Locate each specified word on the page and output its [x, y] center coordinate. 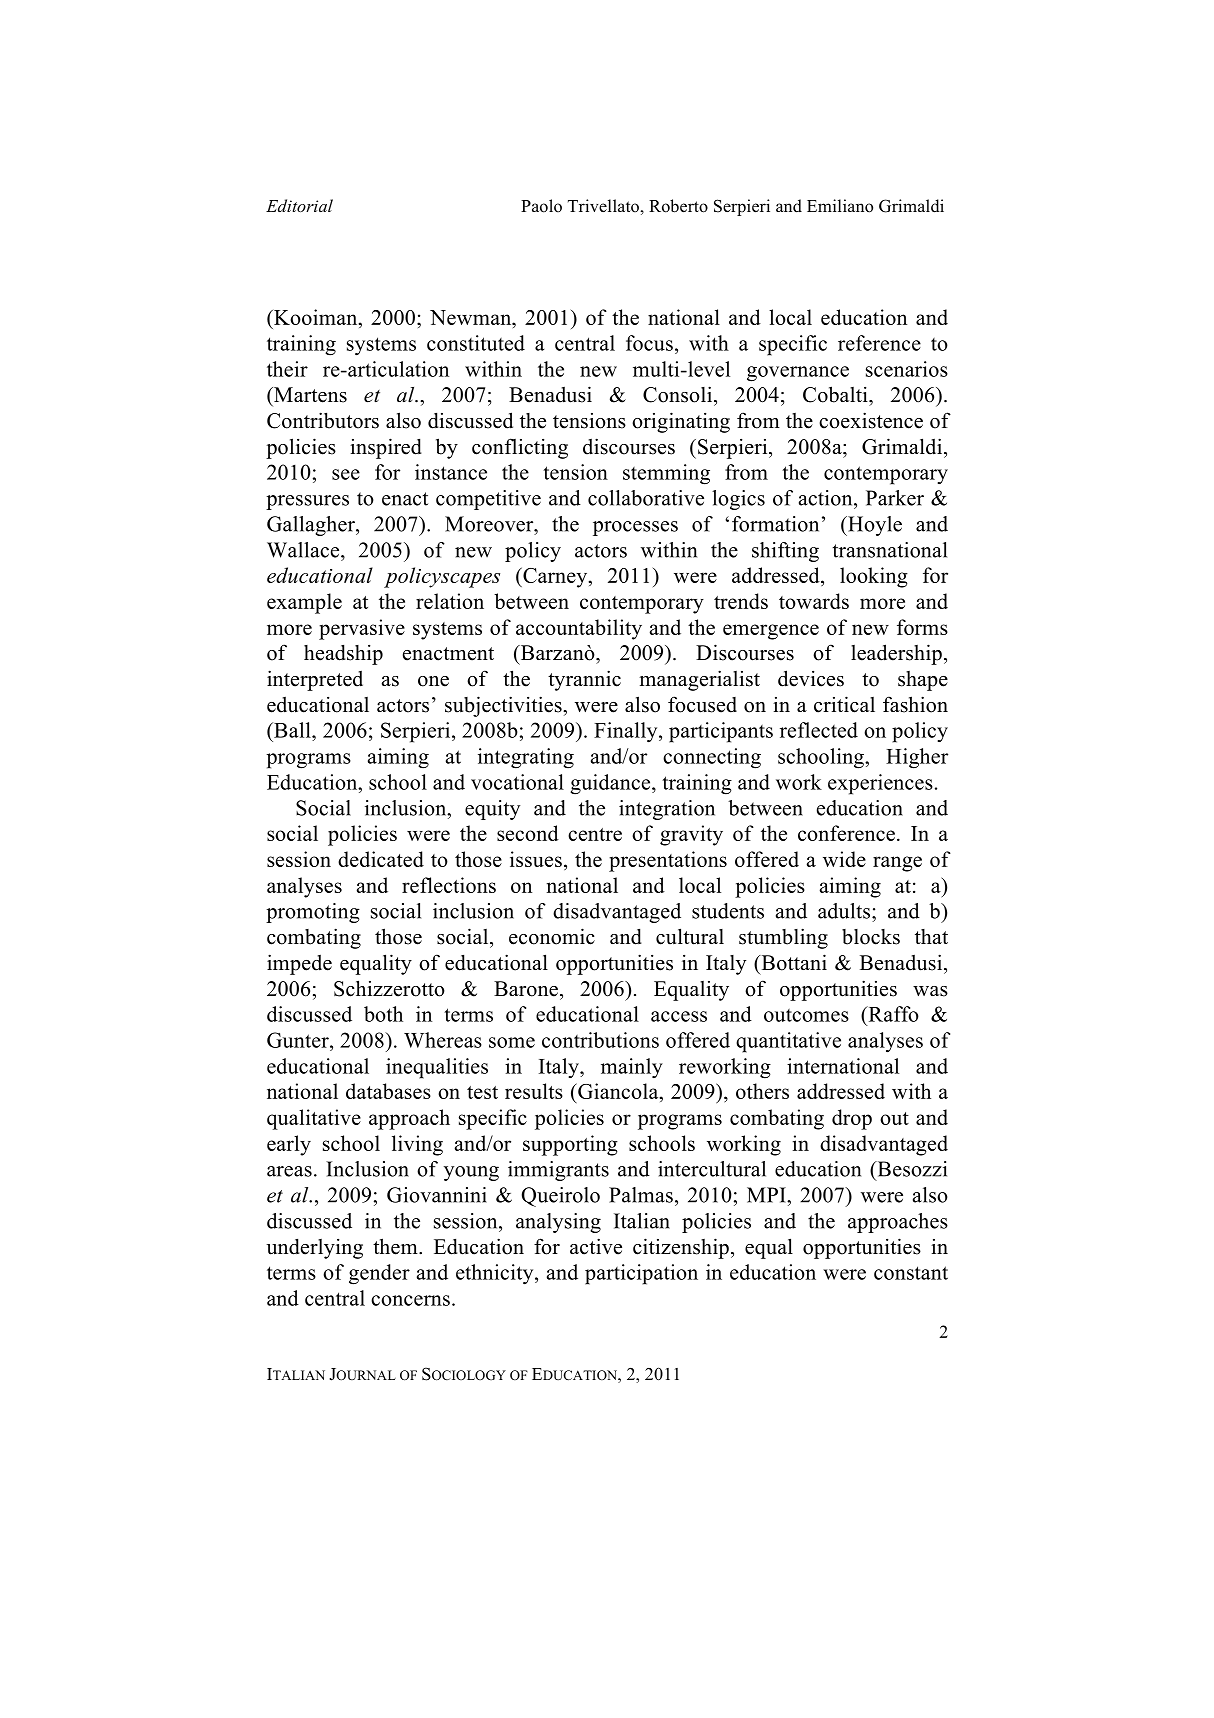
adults [845, 911]
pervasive [362, 629]
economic [552, 936]
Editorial [299, 205]
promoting [313, 913]
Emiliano [840, 206]
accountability [579, 629]
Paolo [541, 206]
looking [874, 577]
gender [379, 1274]
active [596, 1246]
